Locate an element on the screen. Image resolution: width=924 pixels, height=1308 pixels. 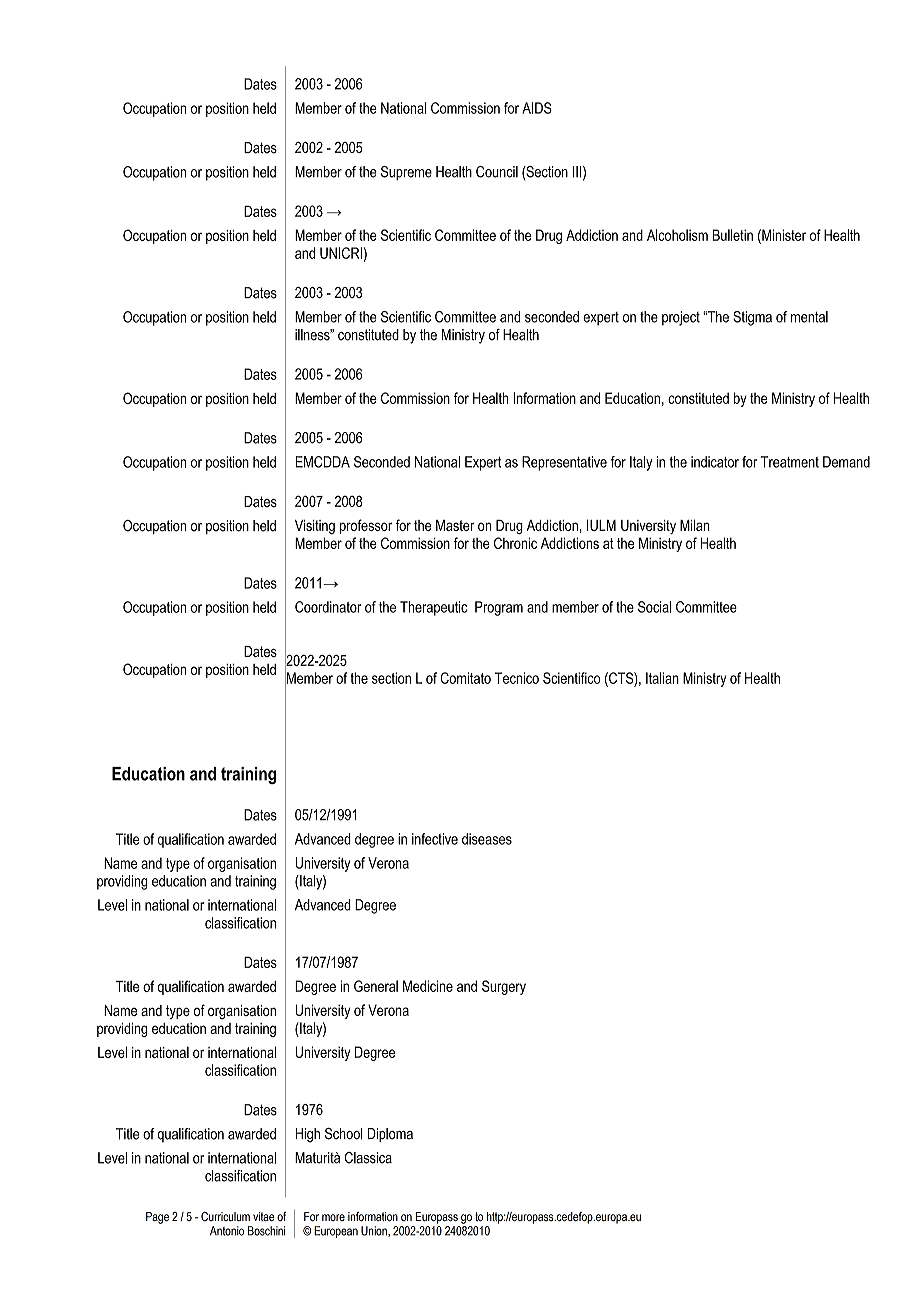
Bulletin is located at coordinates (733, 235).
